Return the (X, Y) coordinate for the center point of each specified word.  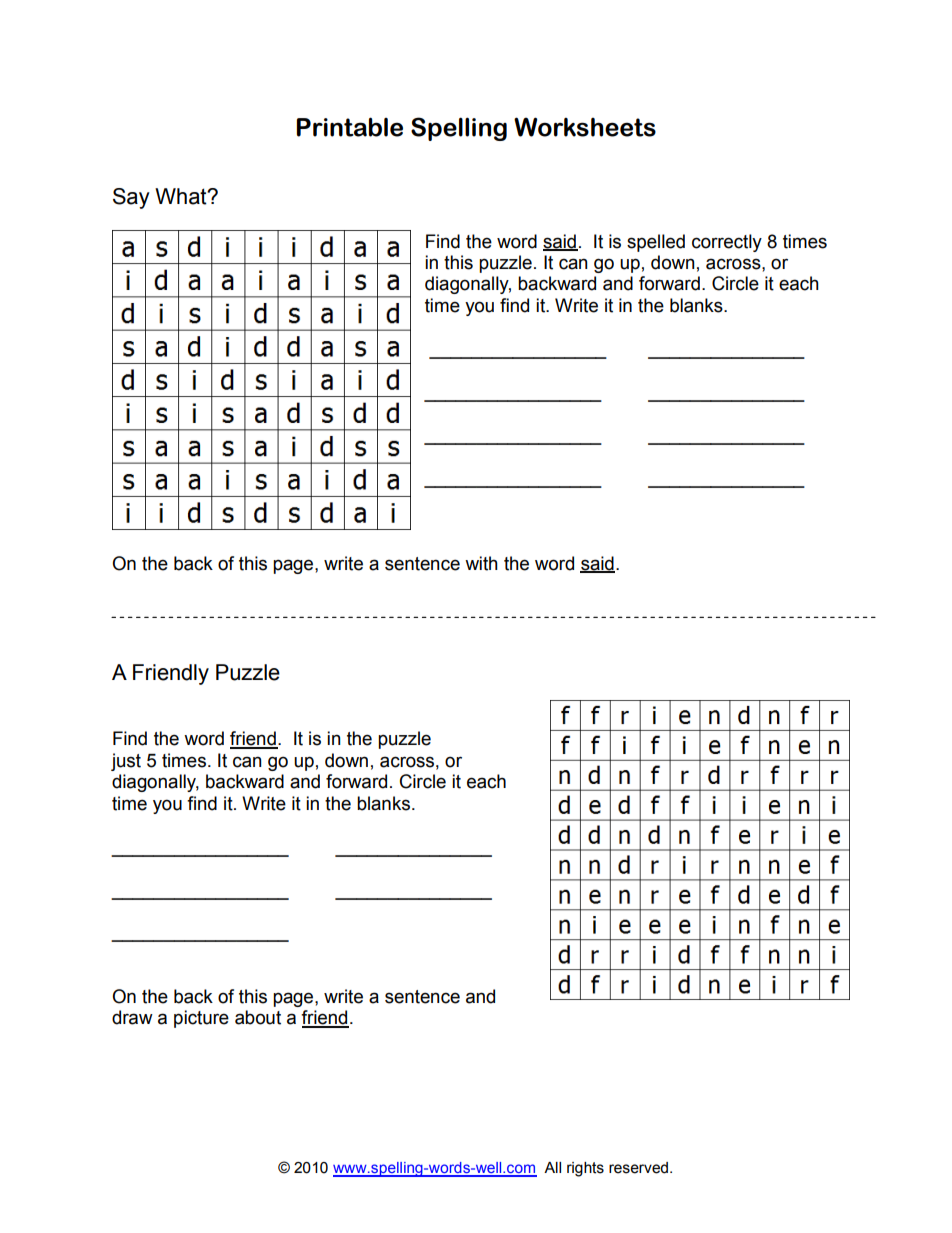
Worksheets (585, 127)
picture (201, 1019)
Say (131, 198)
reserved (640, 1168)
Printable (350, 127)
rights (585, 1169)
